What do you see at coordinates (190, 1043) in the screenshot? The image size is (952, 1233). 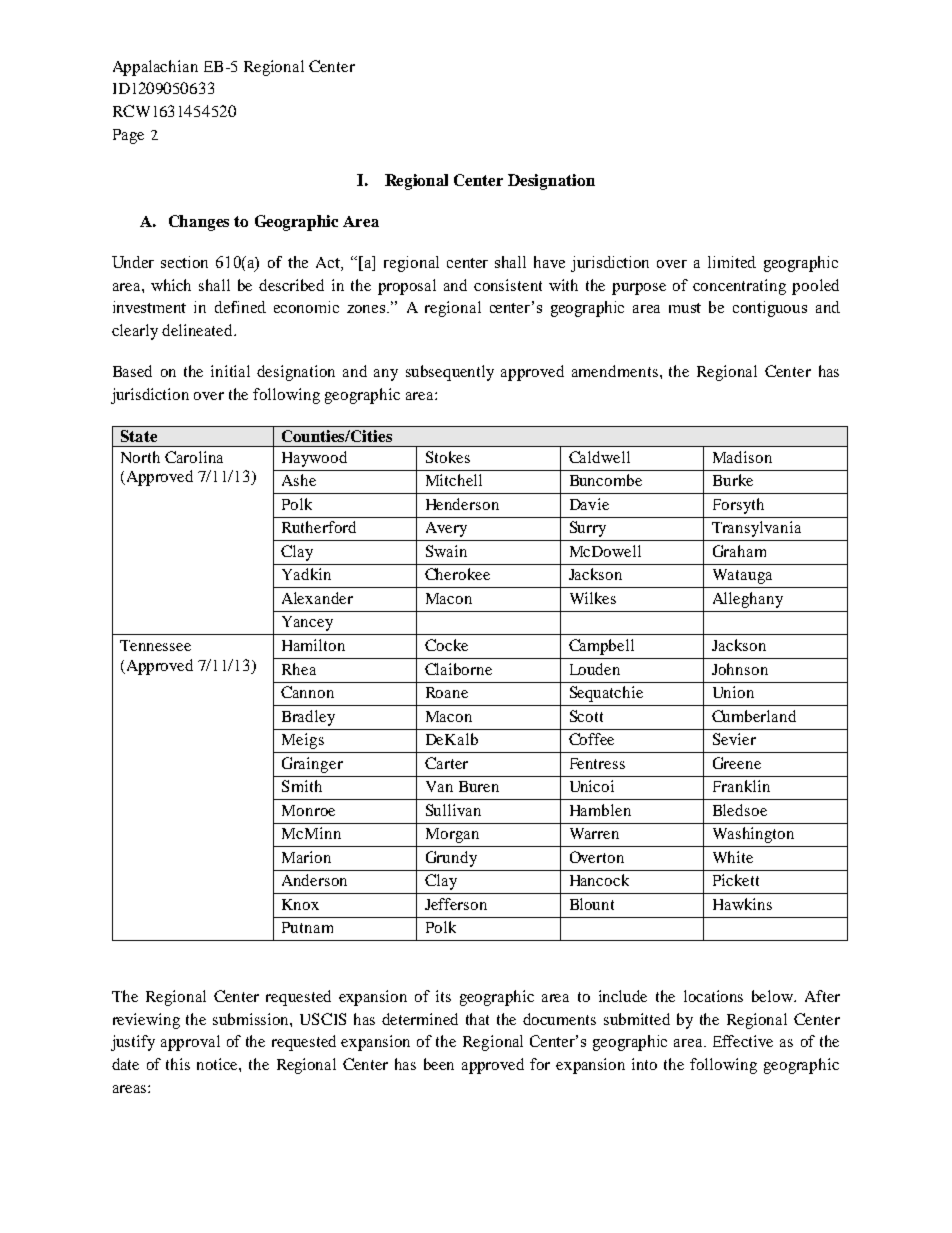 I see `approval` at bounding box center [190, 1043].
